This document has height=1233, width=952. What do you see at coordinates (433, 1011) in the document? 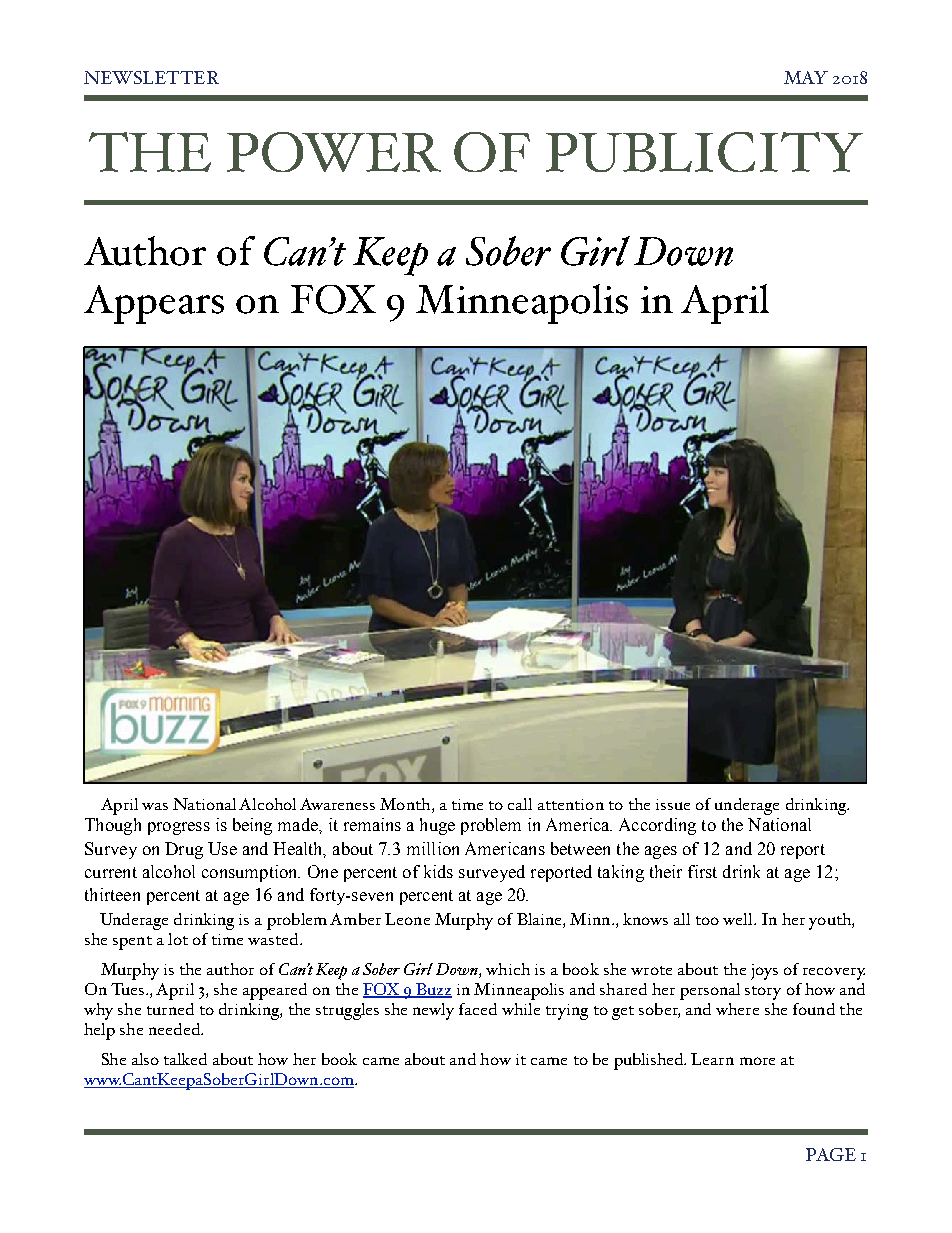
I see `newly` at bounding box center [433, 1011].
